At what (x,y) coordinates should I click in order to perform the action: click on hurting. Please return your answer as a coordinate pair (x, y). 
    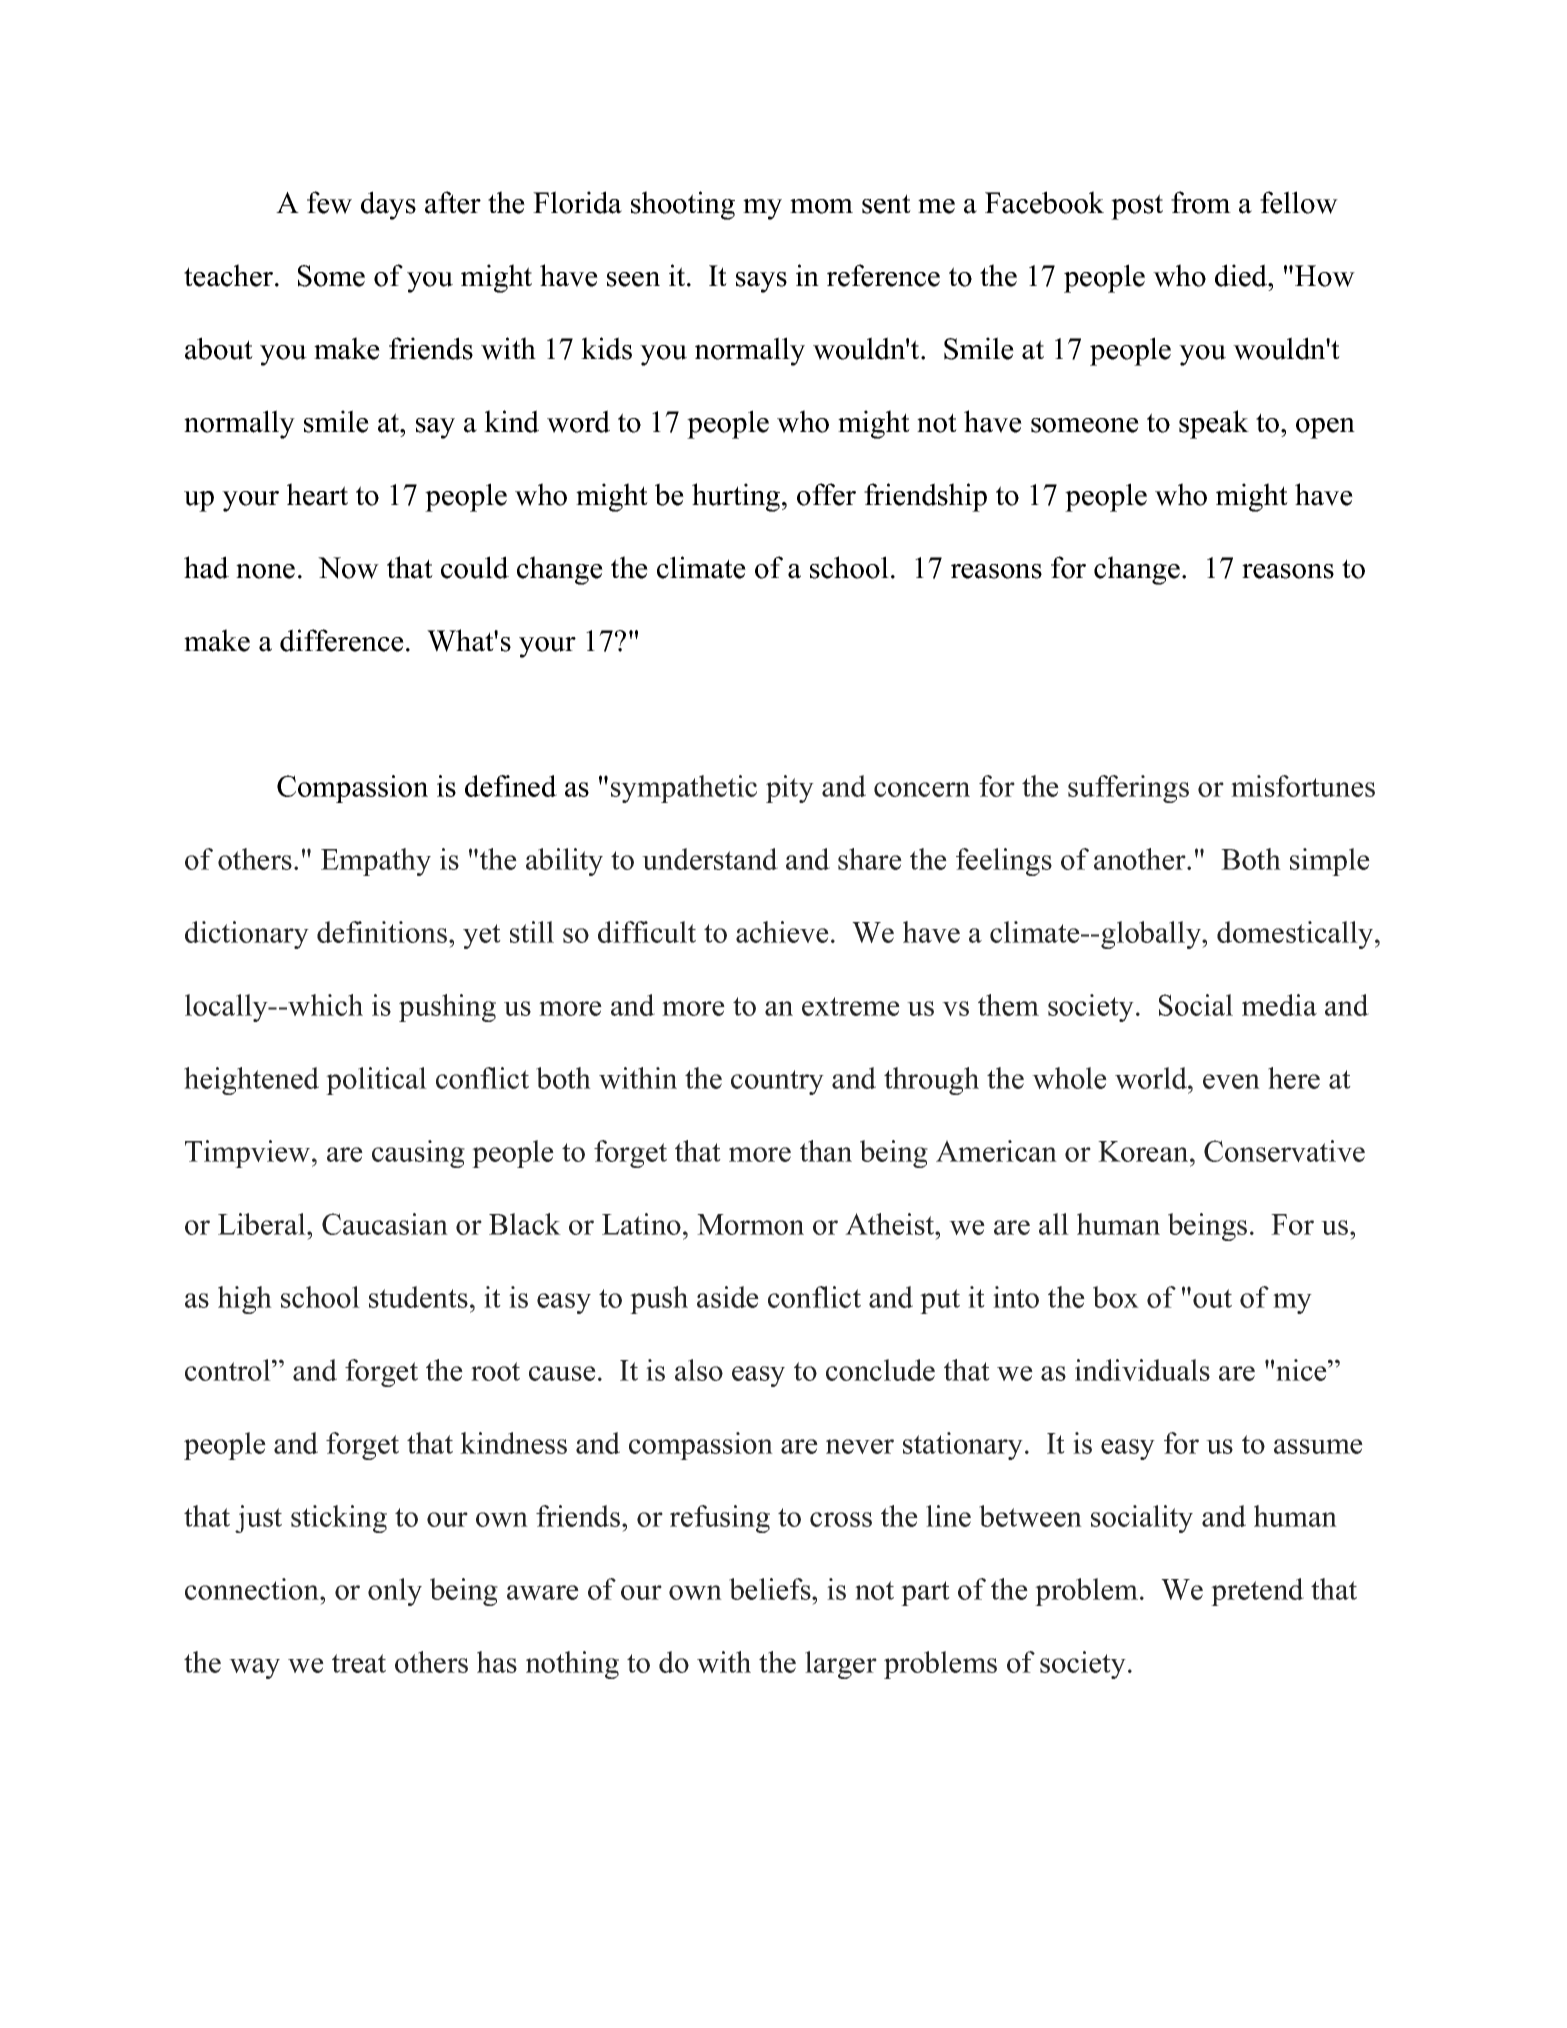
    Looking at the image, I should click on (736, 497).
